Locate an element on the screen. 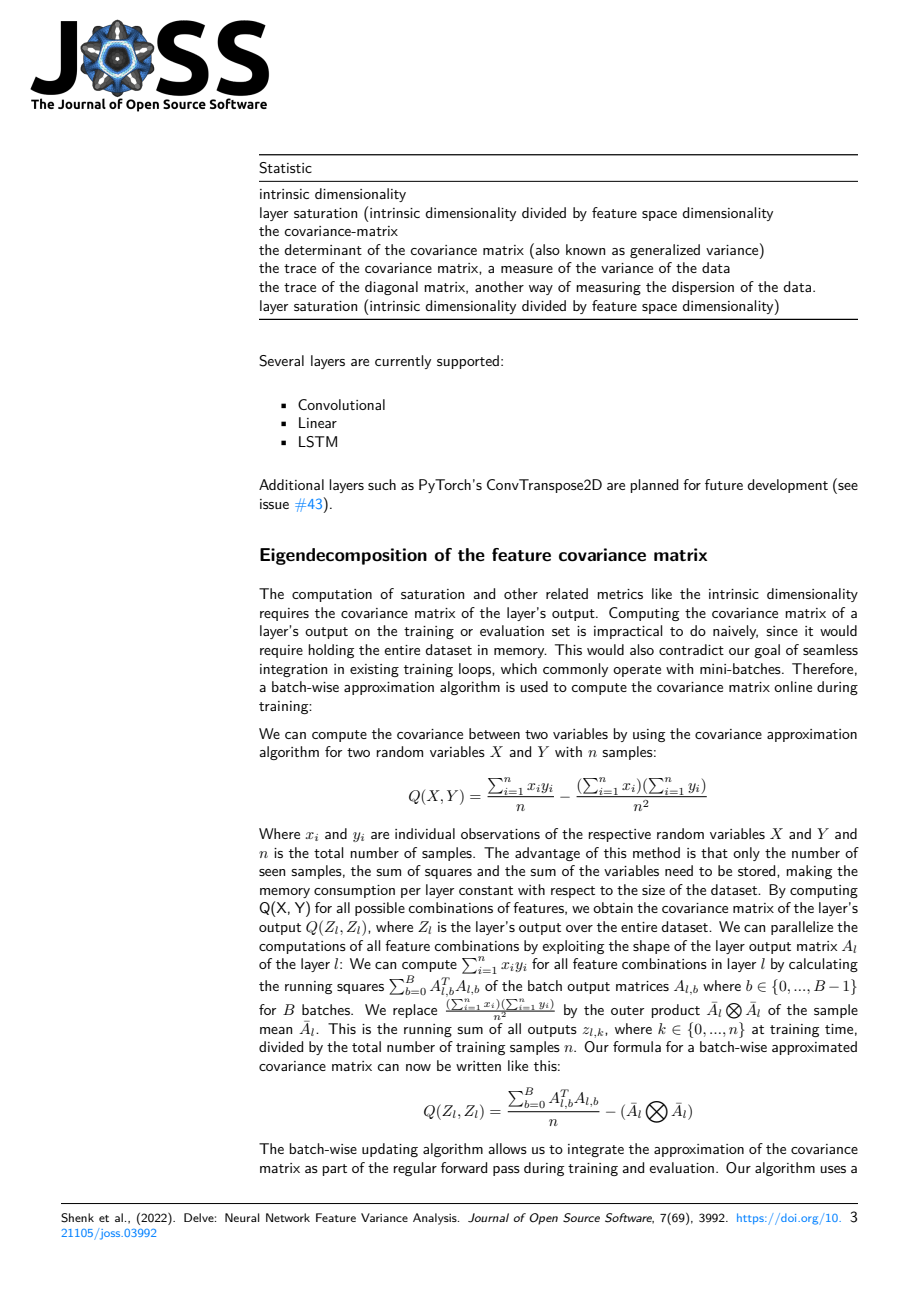  integration is located at coordinates (293, 670).
